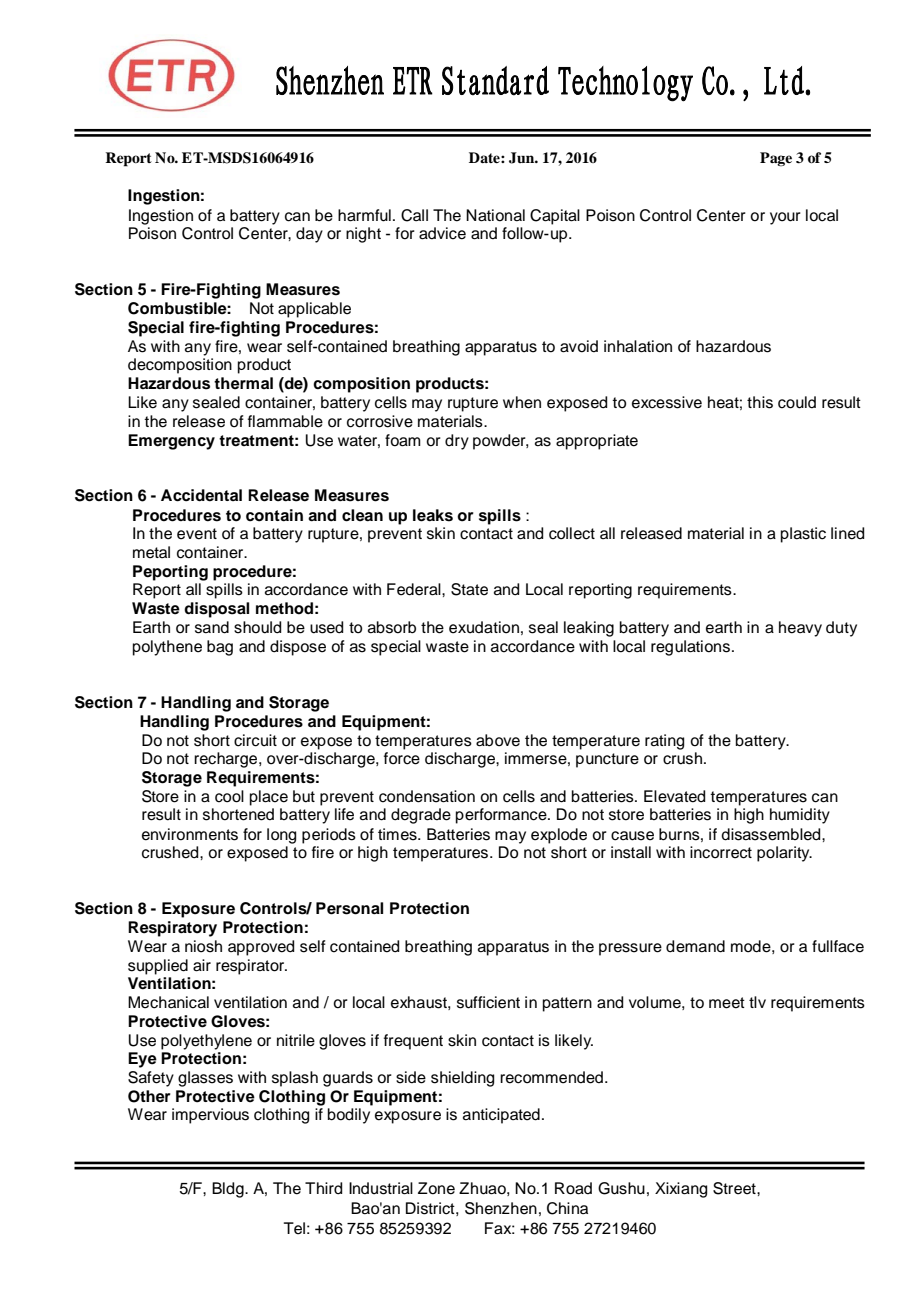 The width and height of the page is (924, 1308). What do you see at coordinates (772, 834) in the page?
I see `disassembled` at bounding box center [772, 834].
